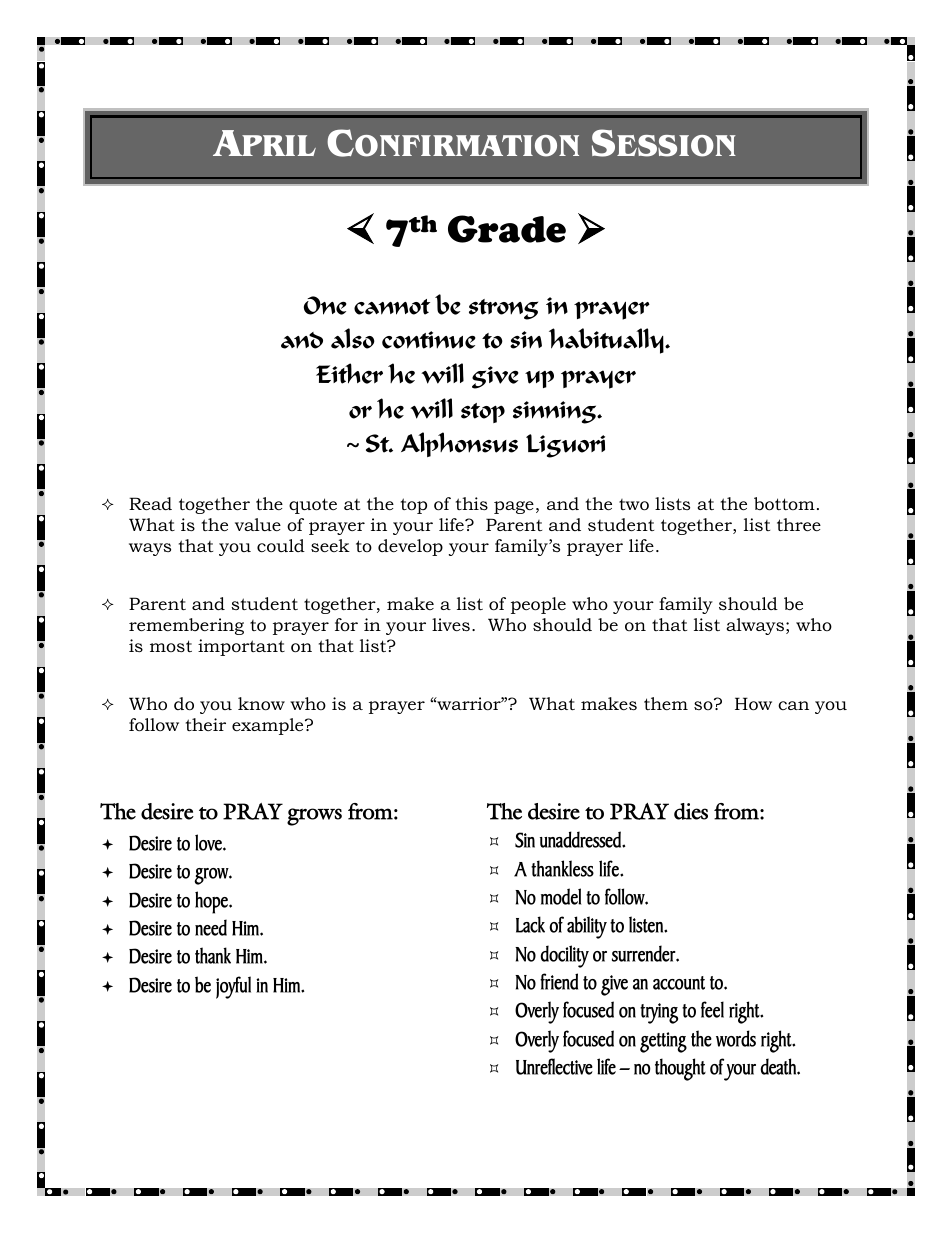 This image has width=952, height=1233. I want to click on friend, so click(559, 981).
